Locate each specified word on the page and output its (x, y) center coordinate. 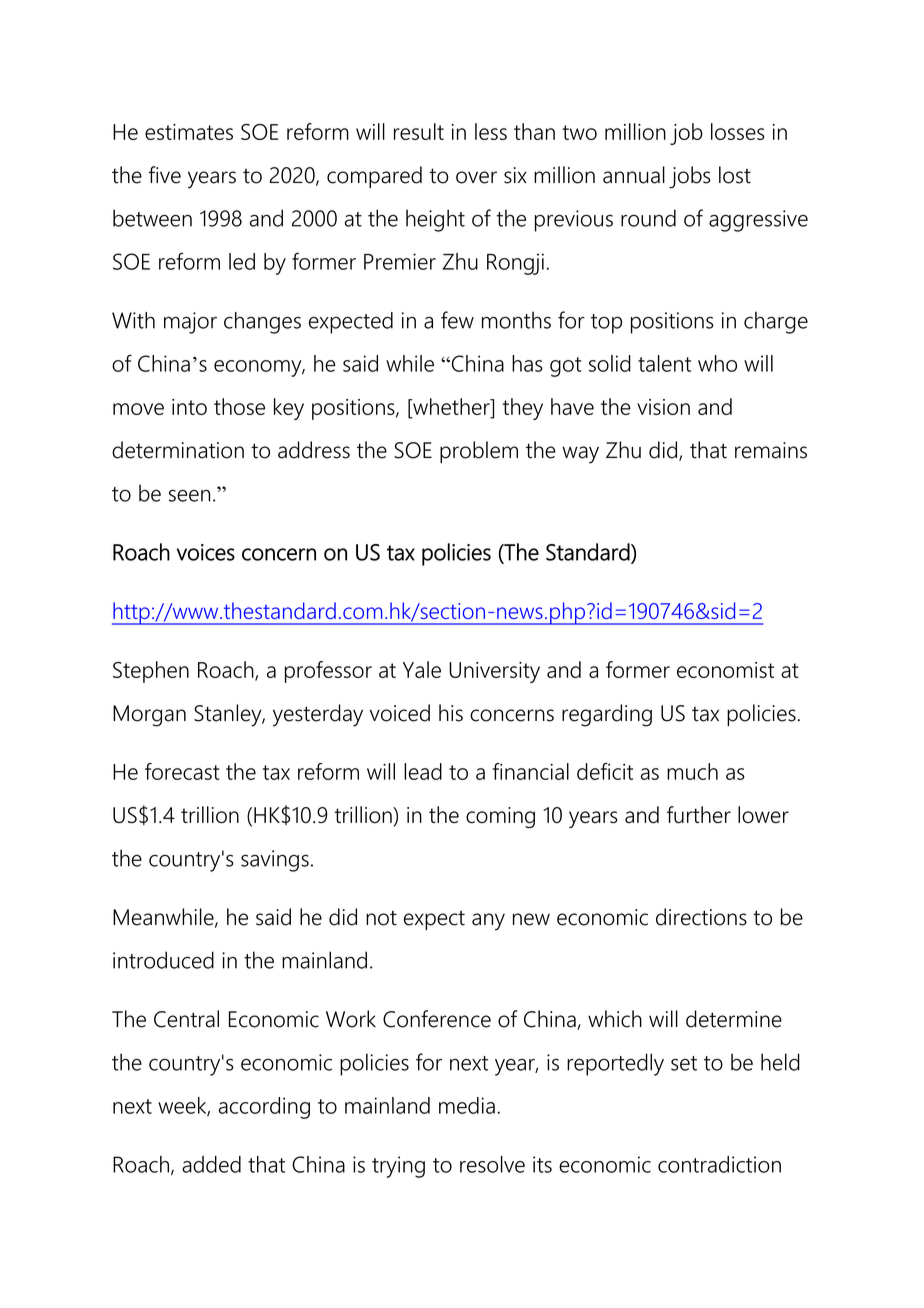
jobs (690, 177)
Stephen (151, 672)
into (189, 407)
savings (275, 861)
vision (663, 407)
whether (451, 406)
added (211, 1164)
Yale (422, 669)
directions (701, 917)
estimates (189, 132)
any (488, 922)
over (476, 177)
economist (725, 670)
